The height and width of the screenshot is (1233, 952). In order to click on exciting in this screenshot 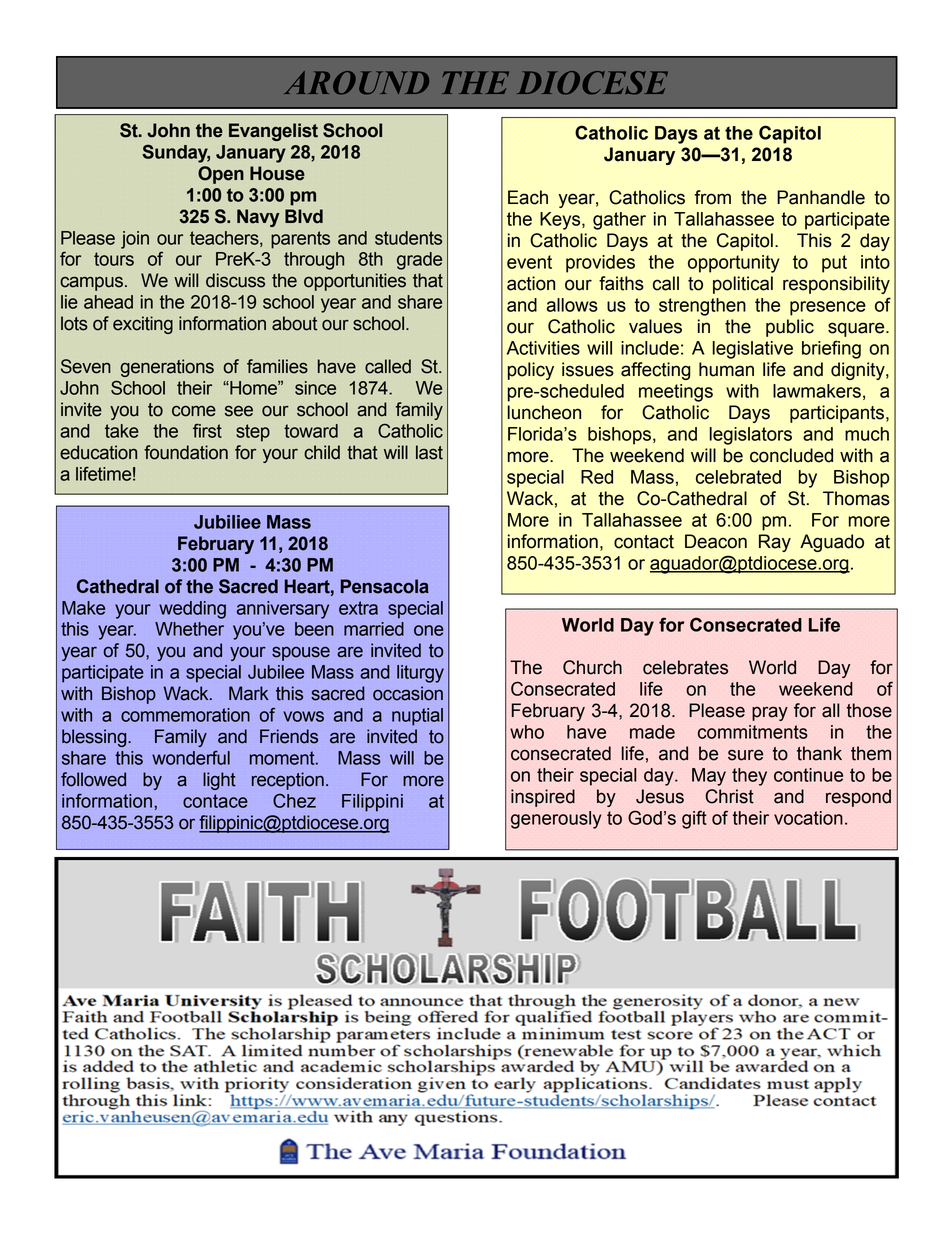, I will do `click(143, 325)`.
